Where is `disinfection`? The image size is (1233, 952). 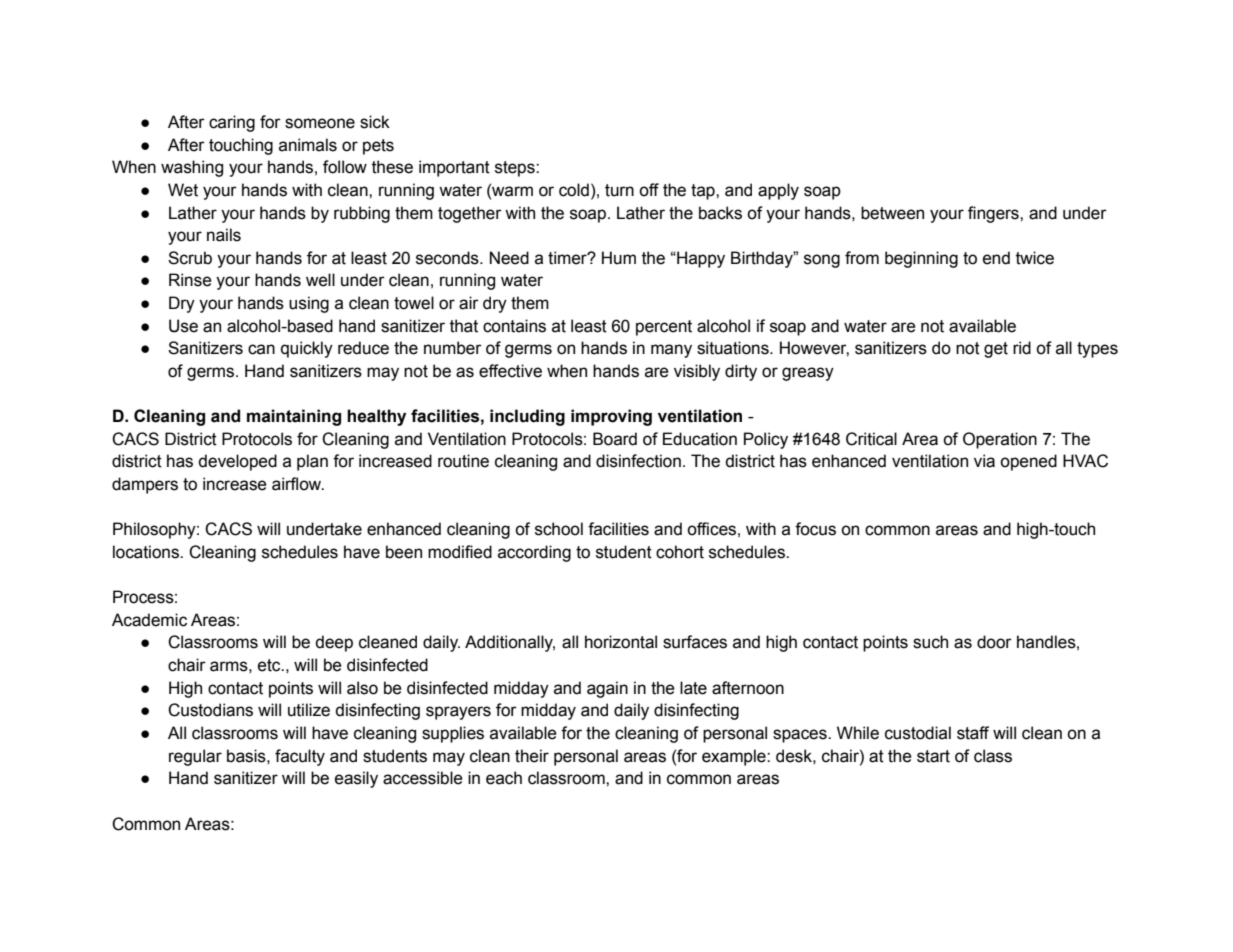 disinfection is located at coordinates (638, 461).
